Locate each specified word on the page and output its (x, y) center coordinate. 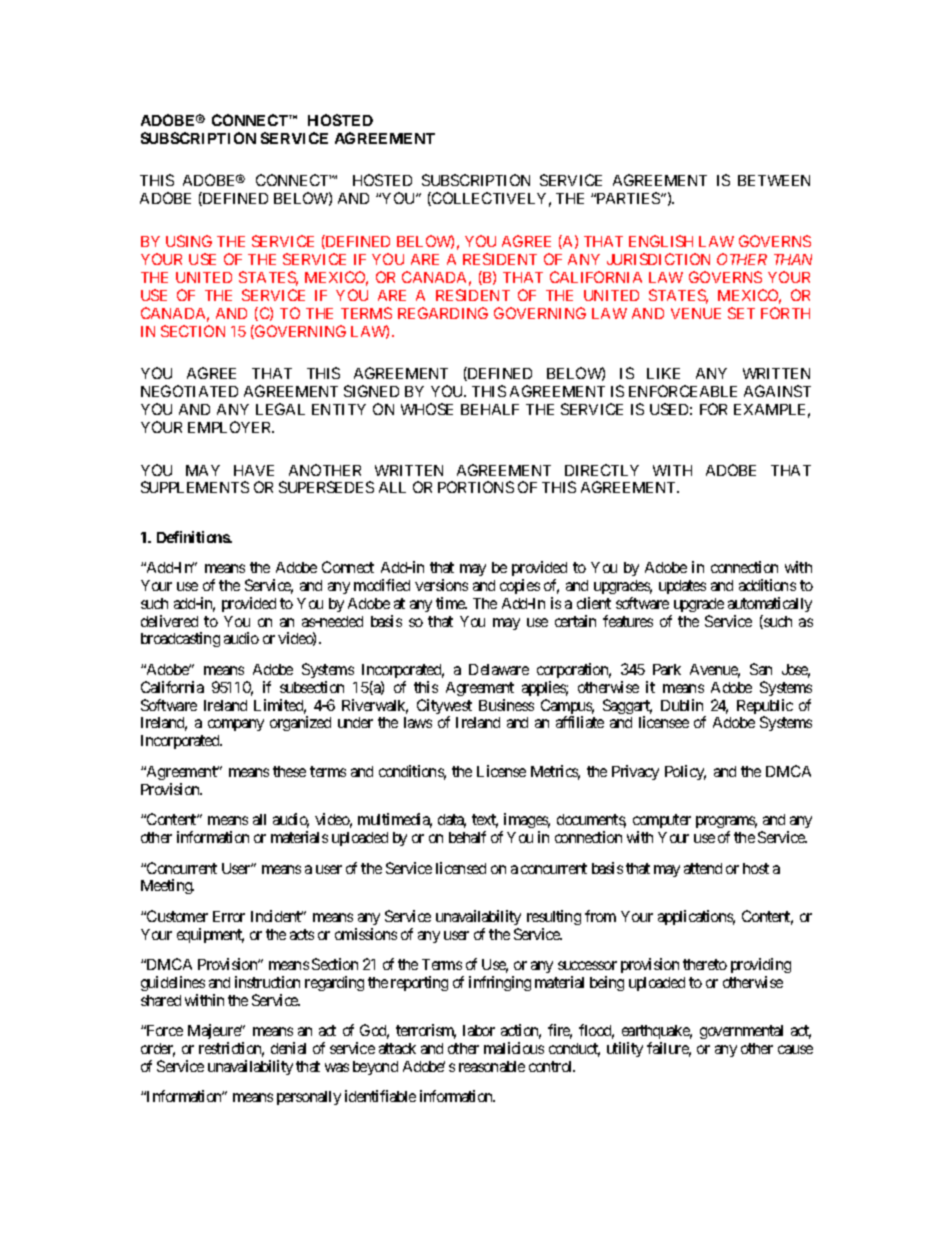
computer (662, 823)
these (289, 771)
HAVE (254, 470)
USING (189, 241)
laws (418, 722)
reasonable (492, 1066)
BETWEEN (774, 180)
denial (288, 1048)
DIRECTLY (602, 470)
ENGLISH (661, 241)
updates (682, 587)
